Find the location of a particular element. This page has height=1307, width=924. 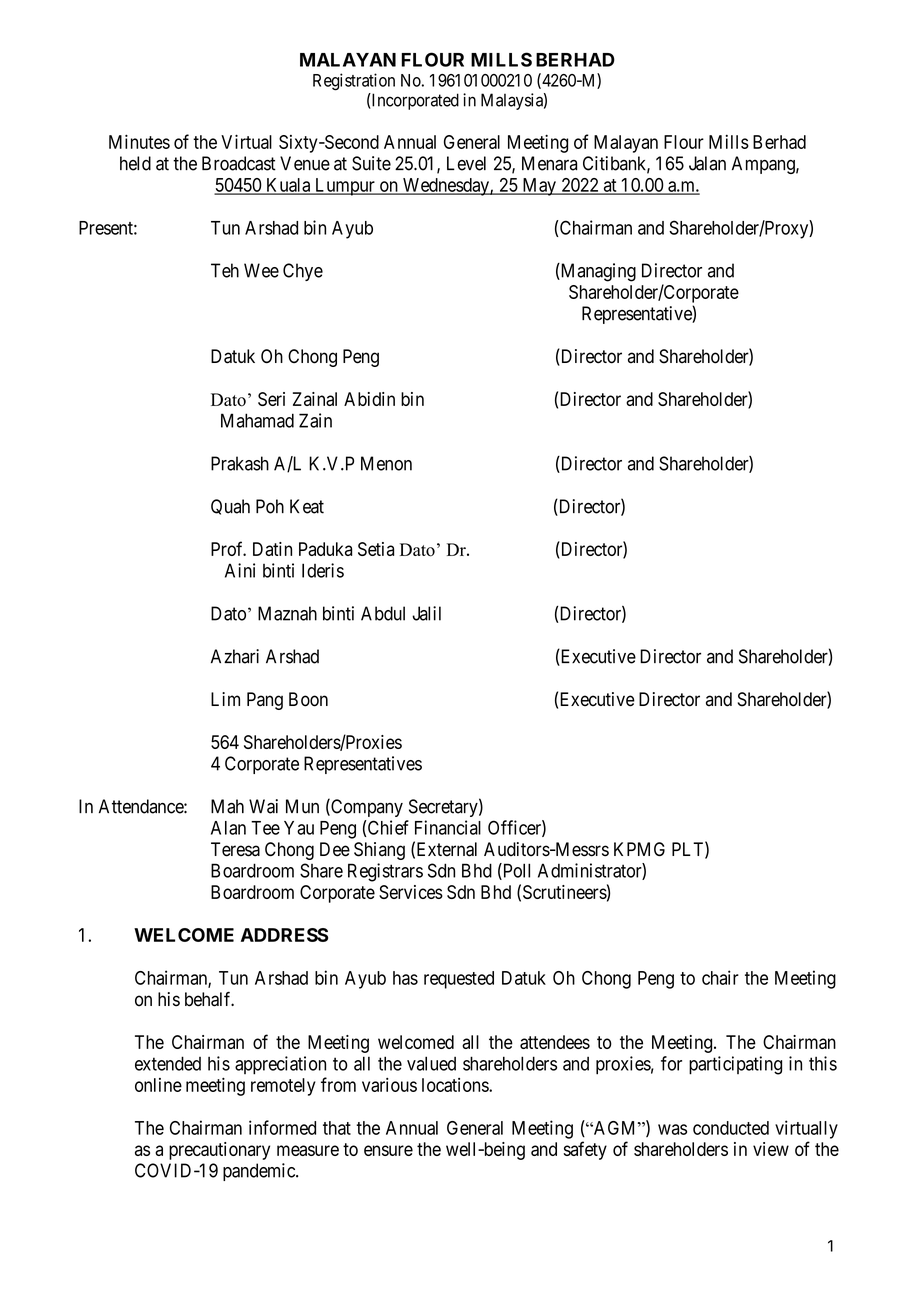

Jalil is located at coordinates (426, 613).
